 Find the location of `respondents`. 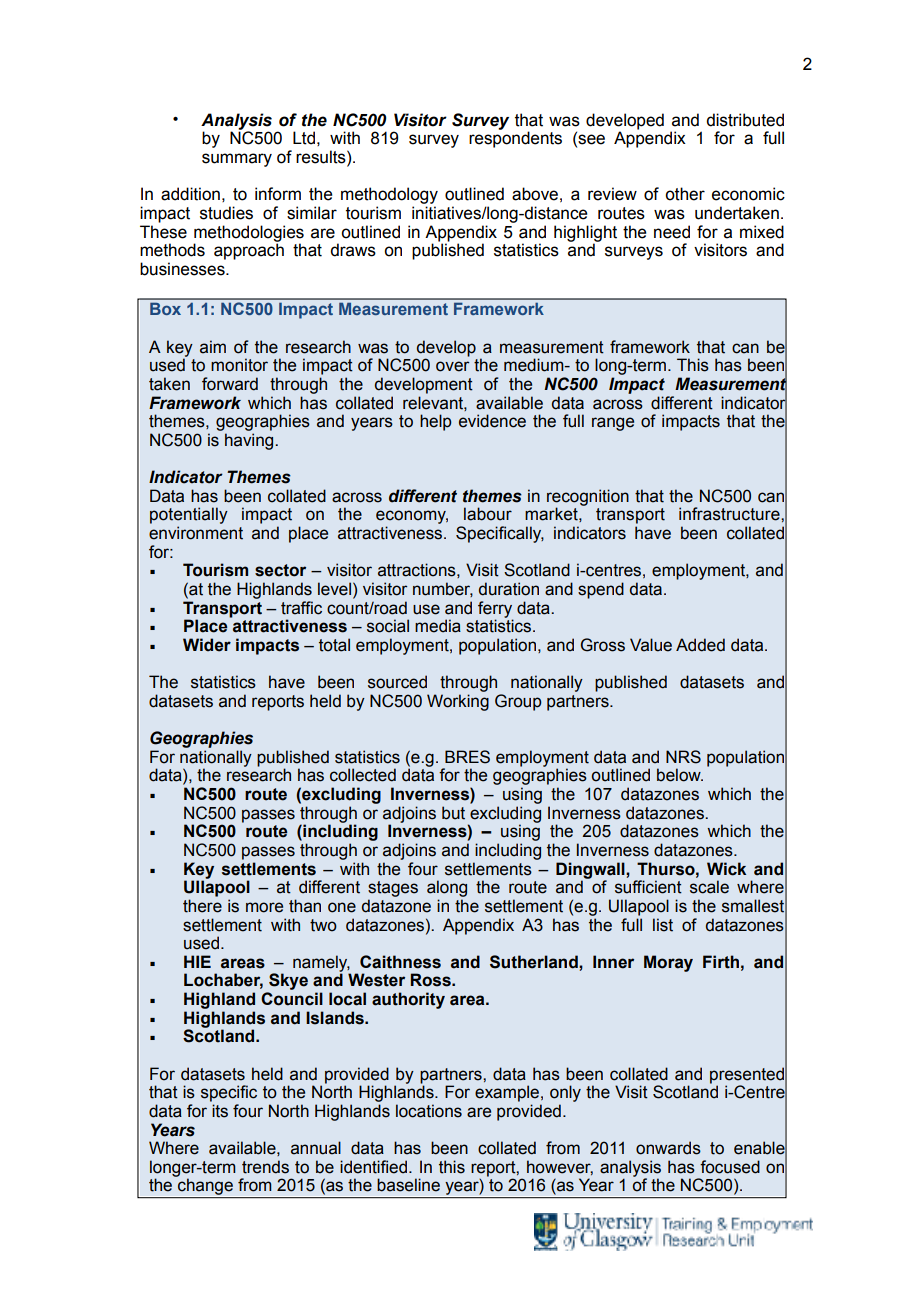

respondents is located at coordinates (515, 139).
